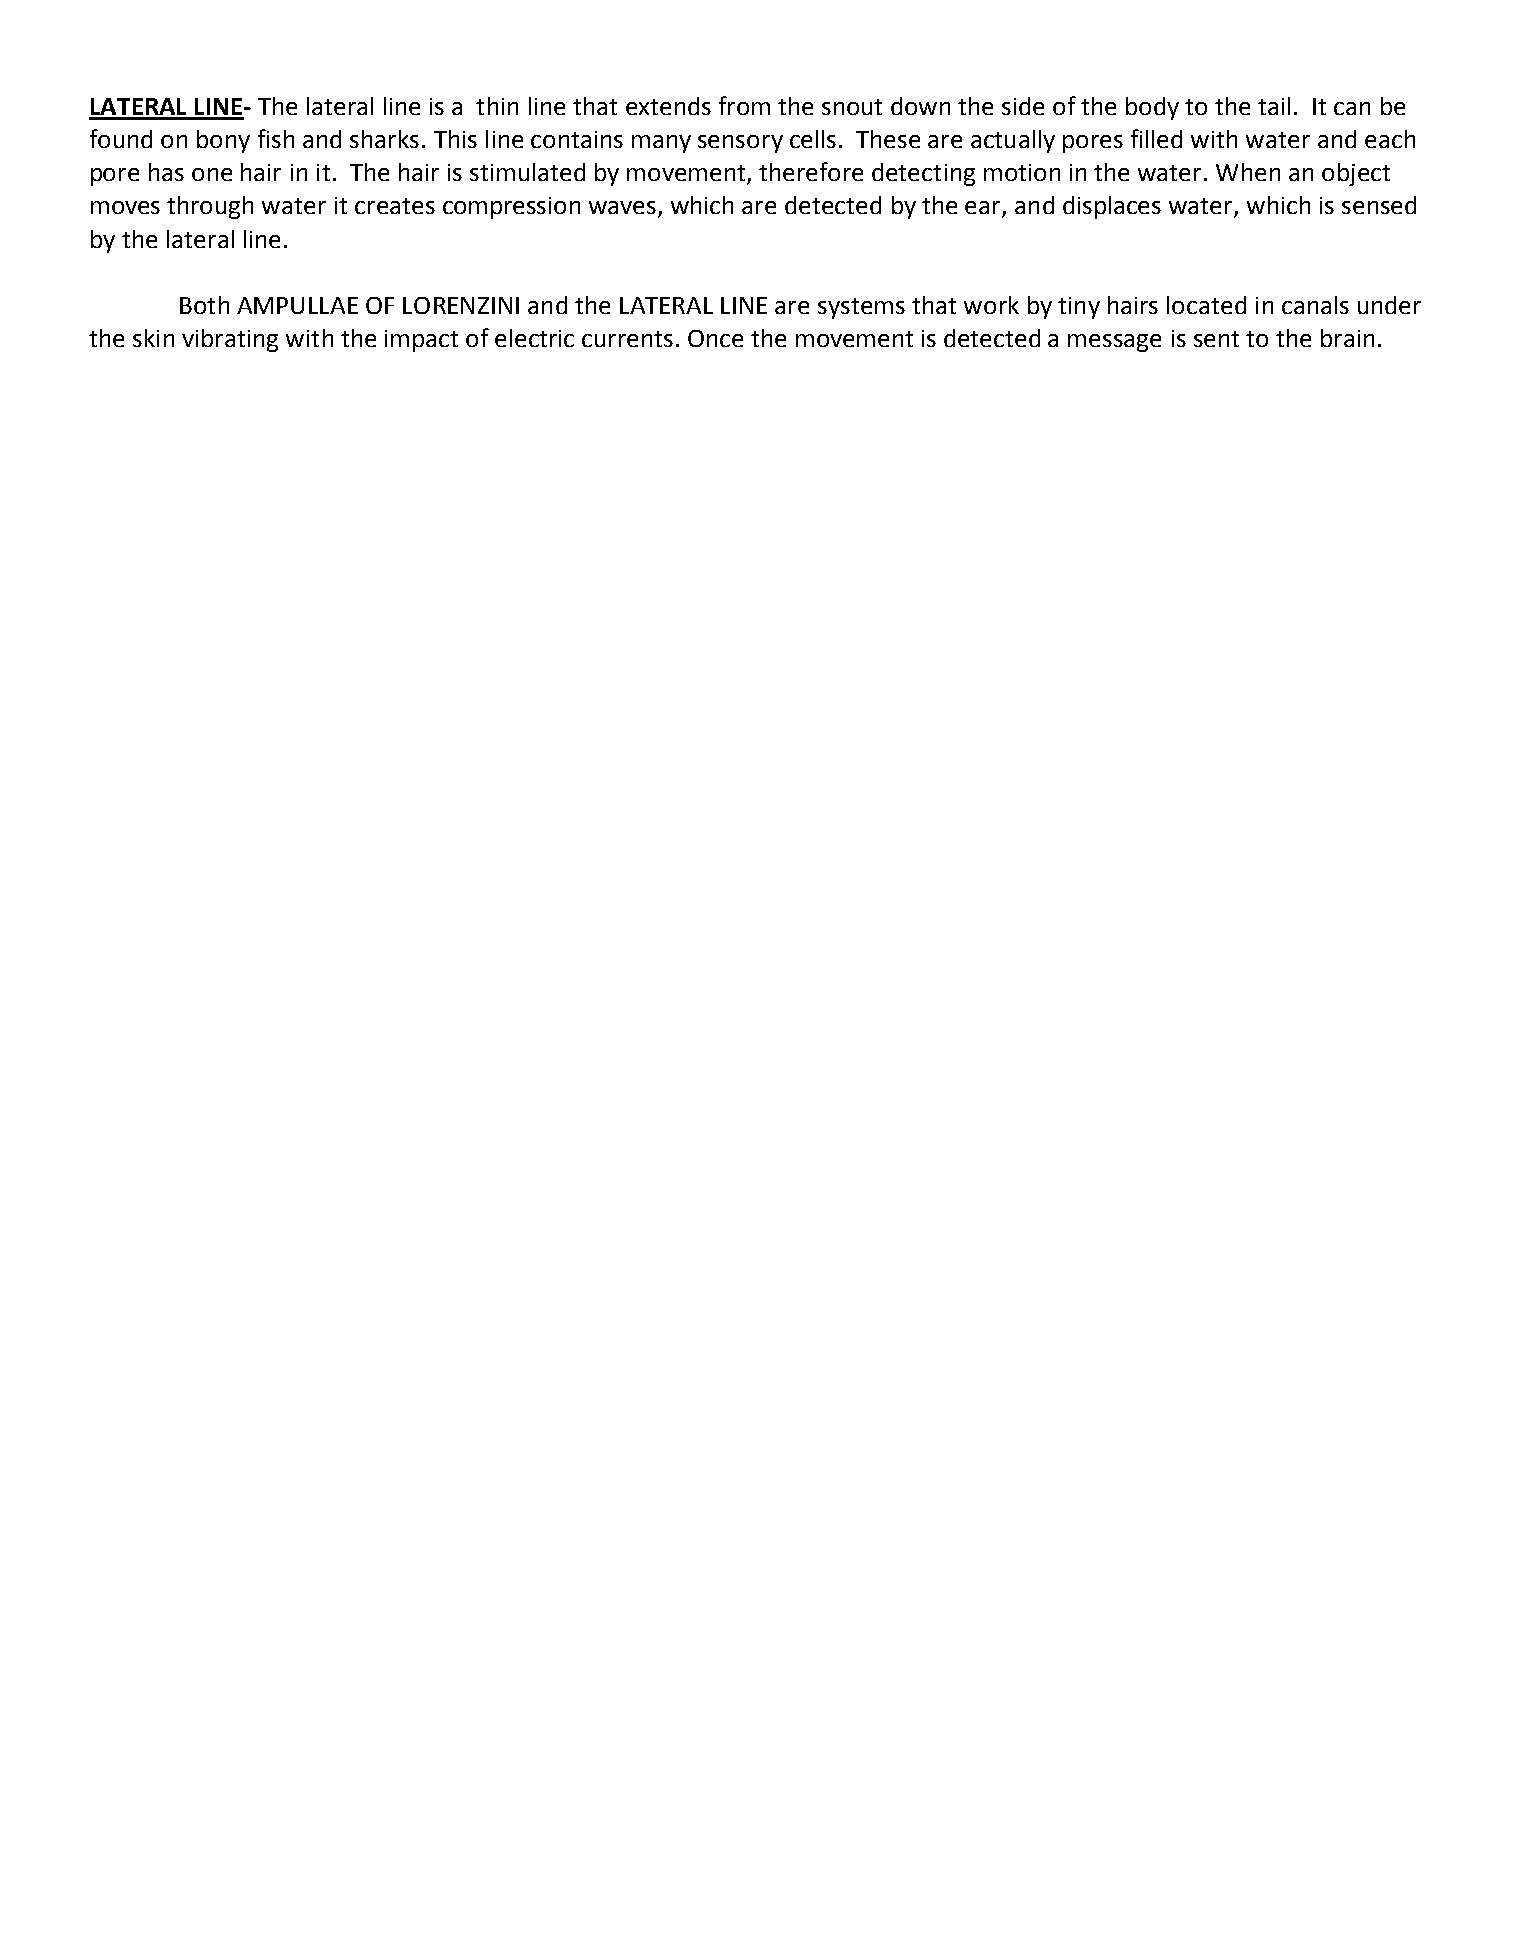 Image resolution: width=1513 pixels, height=1959 pixels. I want to click on When, so click(1248, 172).
